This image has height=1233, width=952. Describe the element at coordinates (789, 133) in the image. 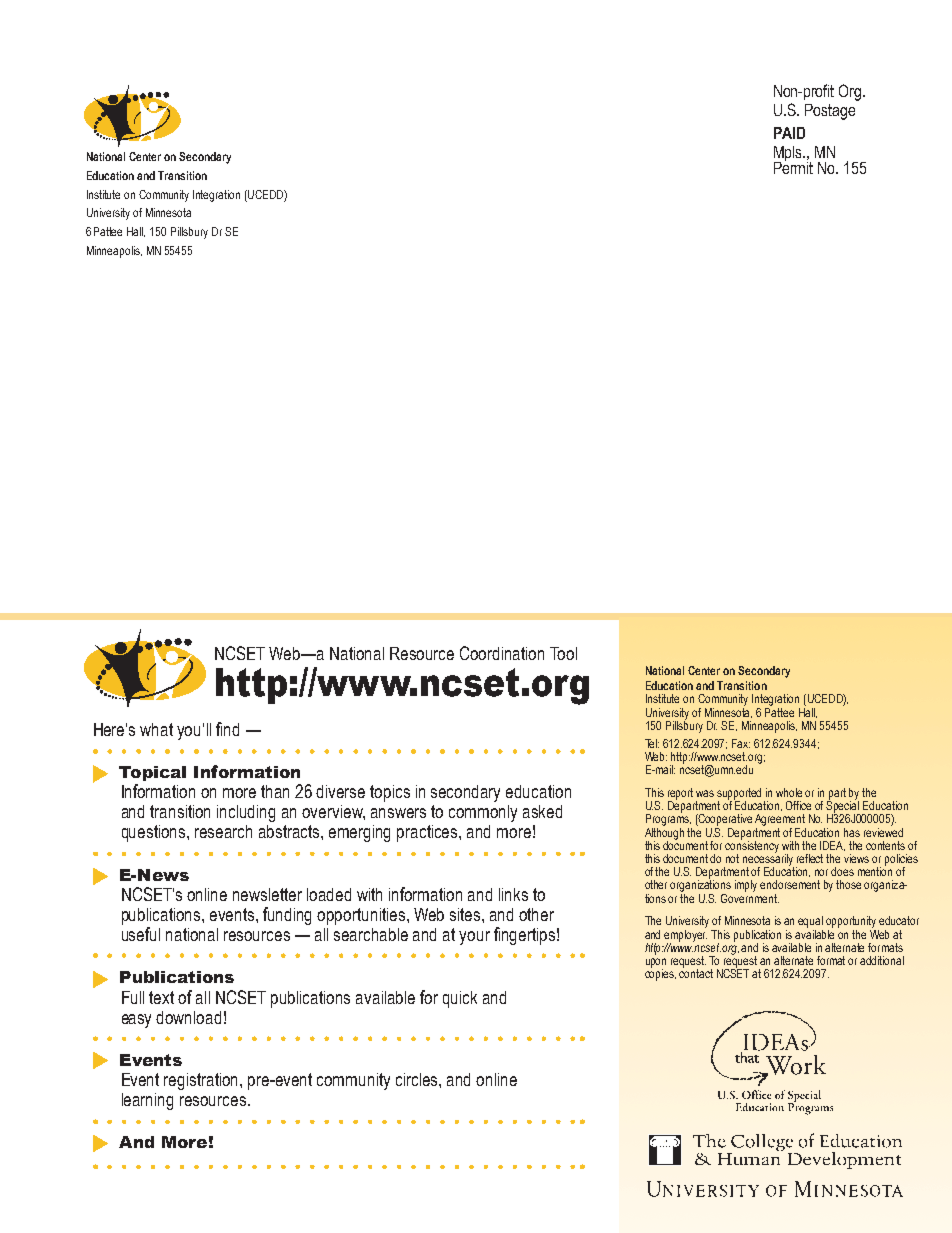

I see `PAID` at that location.
